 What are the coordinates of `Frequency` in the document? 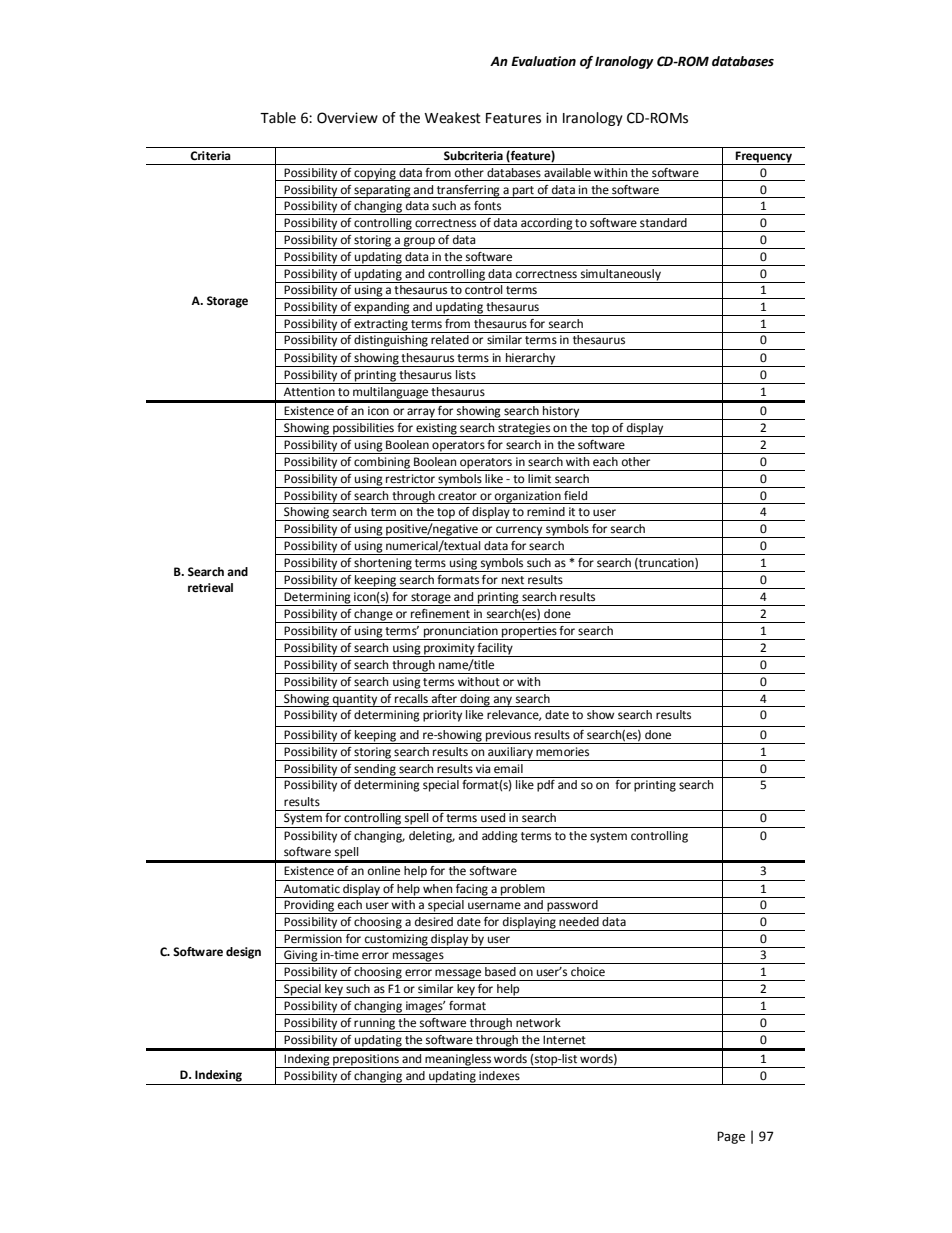 It's located at (764, 158).
